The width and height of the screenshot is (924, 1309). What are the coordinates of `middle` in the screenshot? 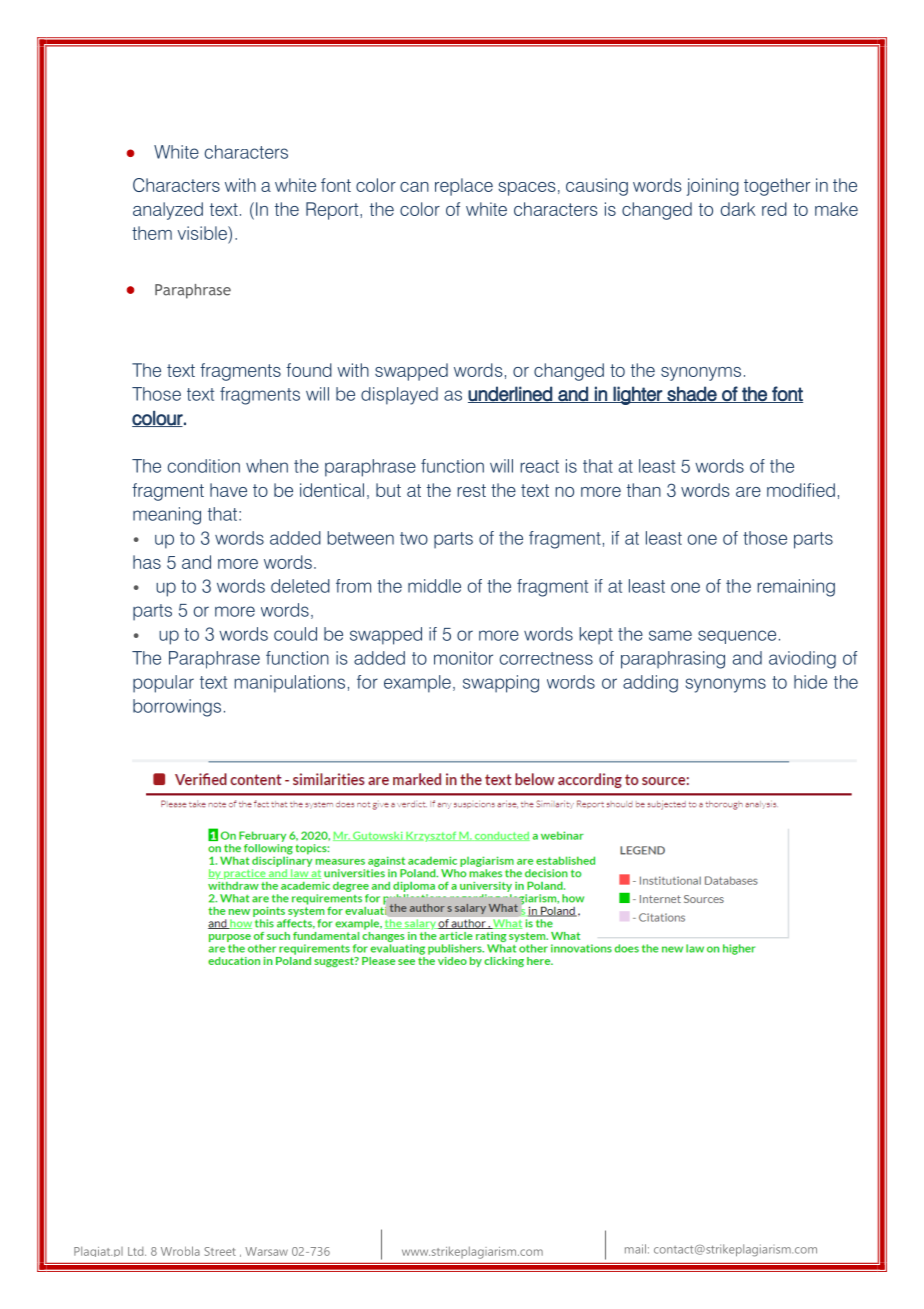 It's located at (434, 586).
